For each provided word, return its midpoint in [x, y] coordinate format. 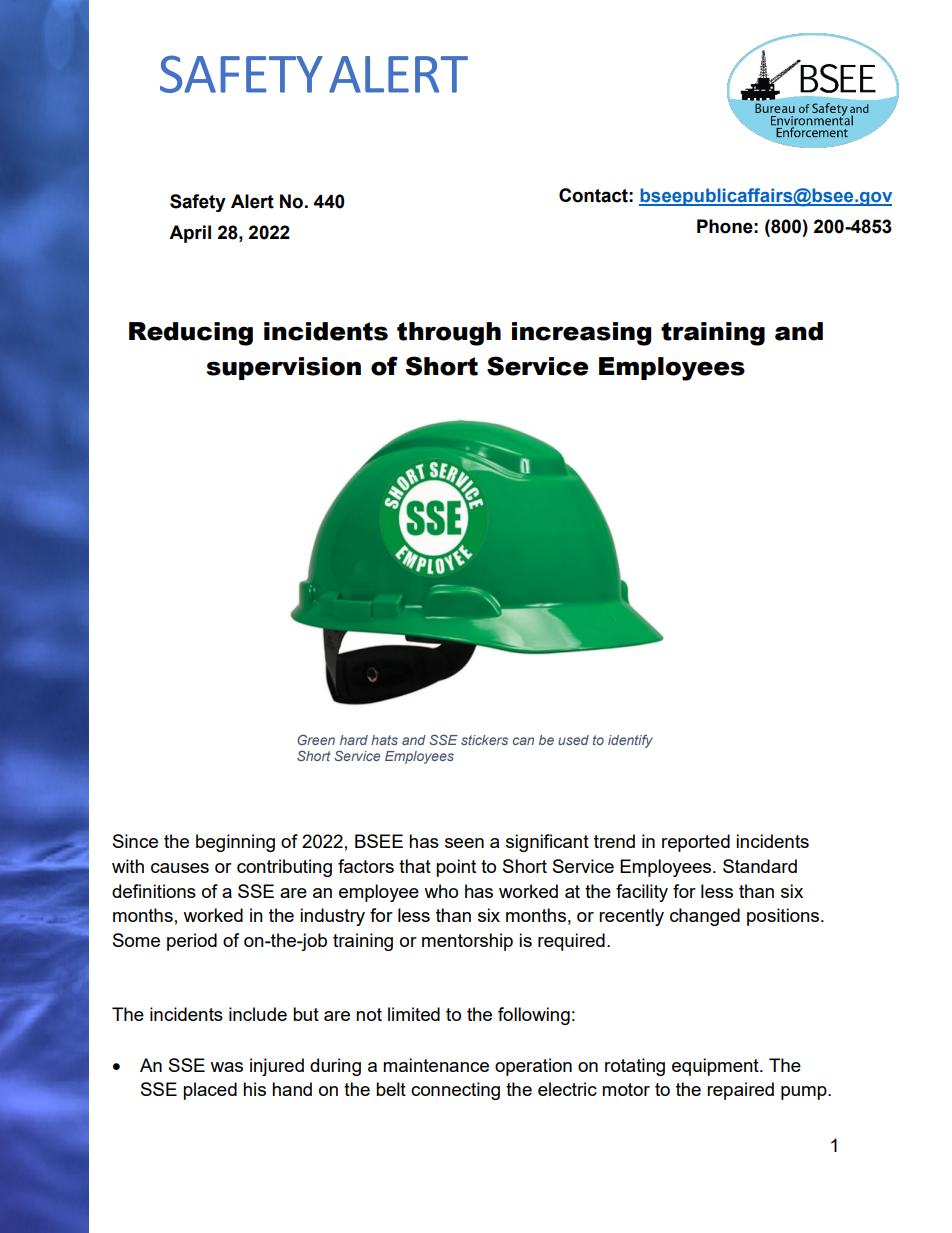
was [226, 1067]
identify [630, 741]
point [456, 868]
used [573, 740]
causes [180, 868]
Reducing [191, 334]
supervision [283, 368]
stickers [484, 740]
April [190, 234]
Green [316, 739]
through [449, 334]
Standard [760, 866]
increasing [581, 334]
